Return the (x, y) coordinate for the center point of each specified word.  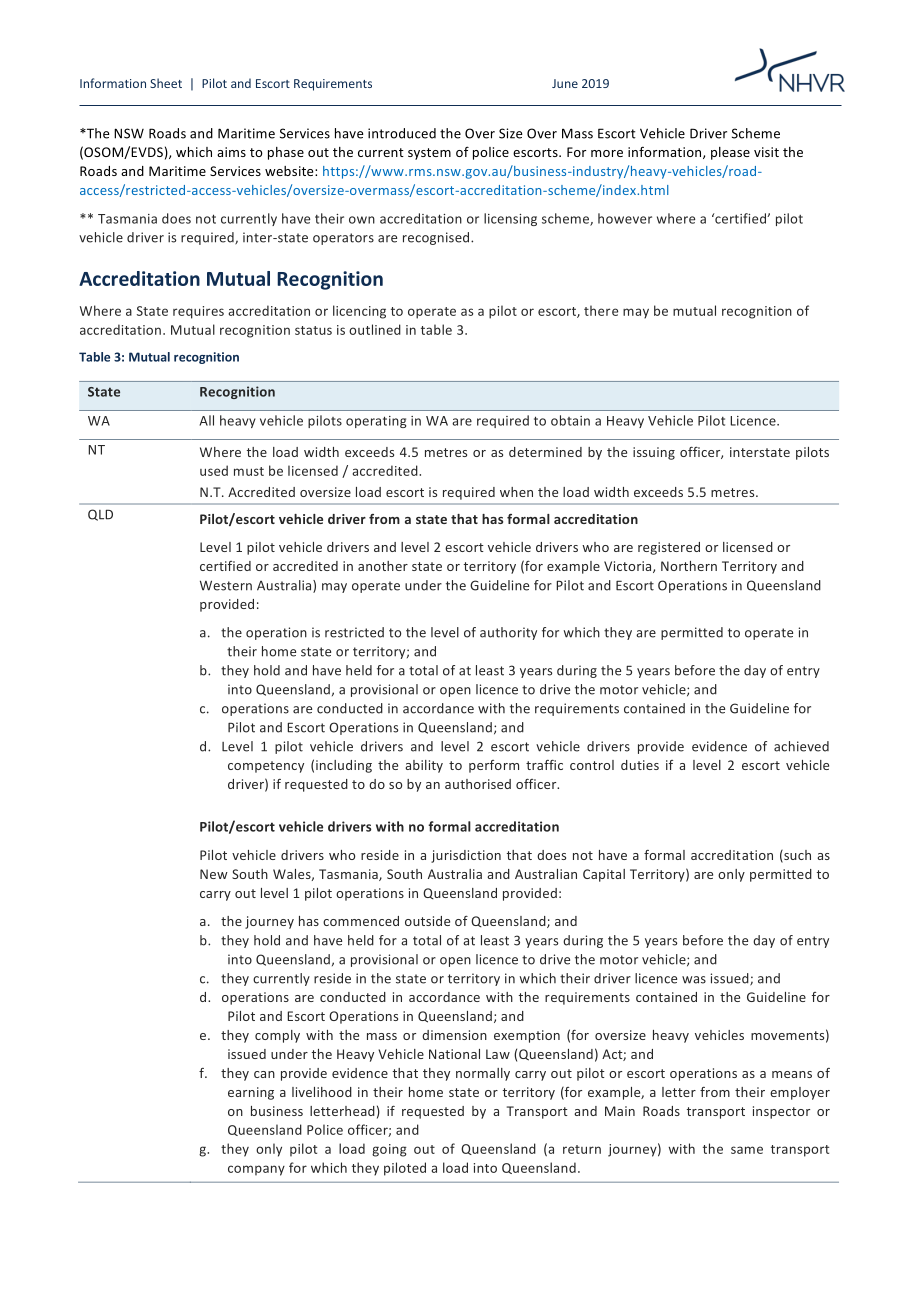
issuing (654, 453)
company (256, 1170)
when (516, 492)
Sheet (166, 83)
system (429, 154)
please (730, 153)
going (389, 1150)
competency (266, 767)
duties (640, 765)
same (747, 1150)
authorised (478, 784)
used (214, 470)
